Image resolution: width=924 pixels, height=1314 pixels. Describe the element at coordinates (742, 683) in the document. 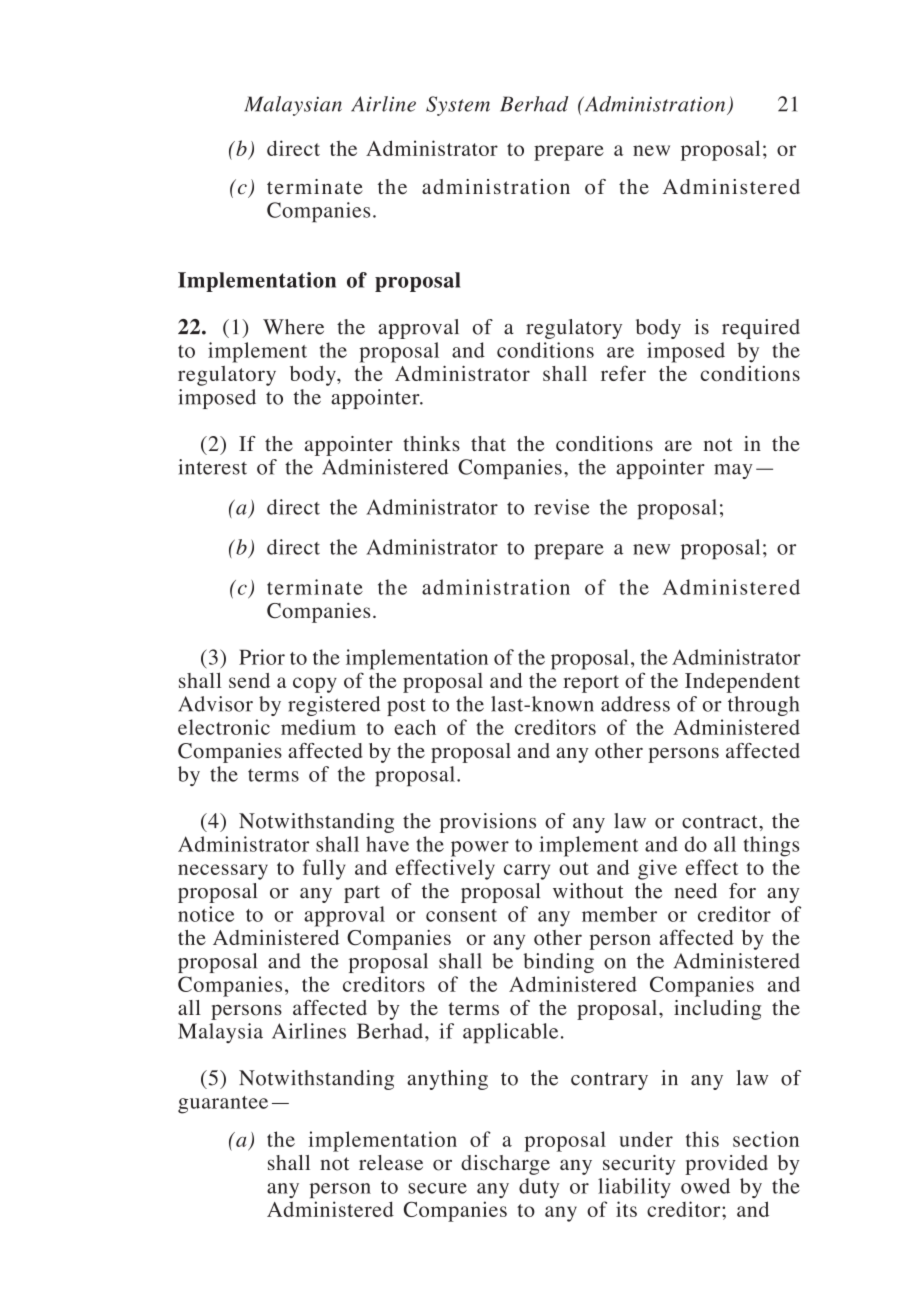

I see `Independent` at that location.
